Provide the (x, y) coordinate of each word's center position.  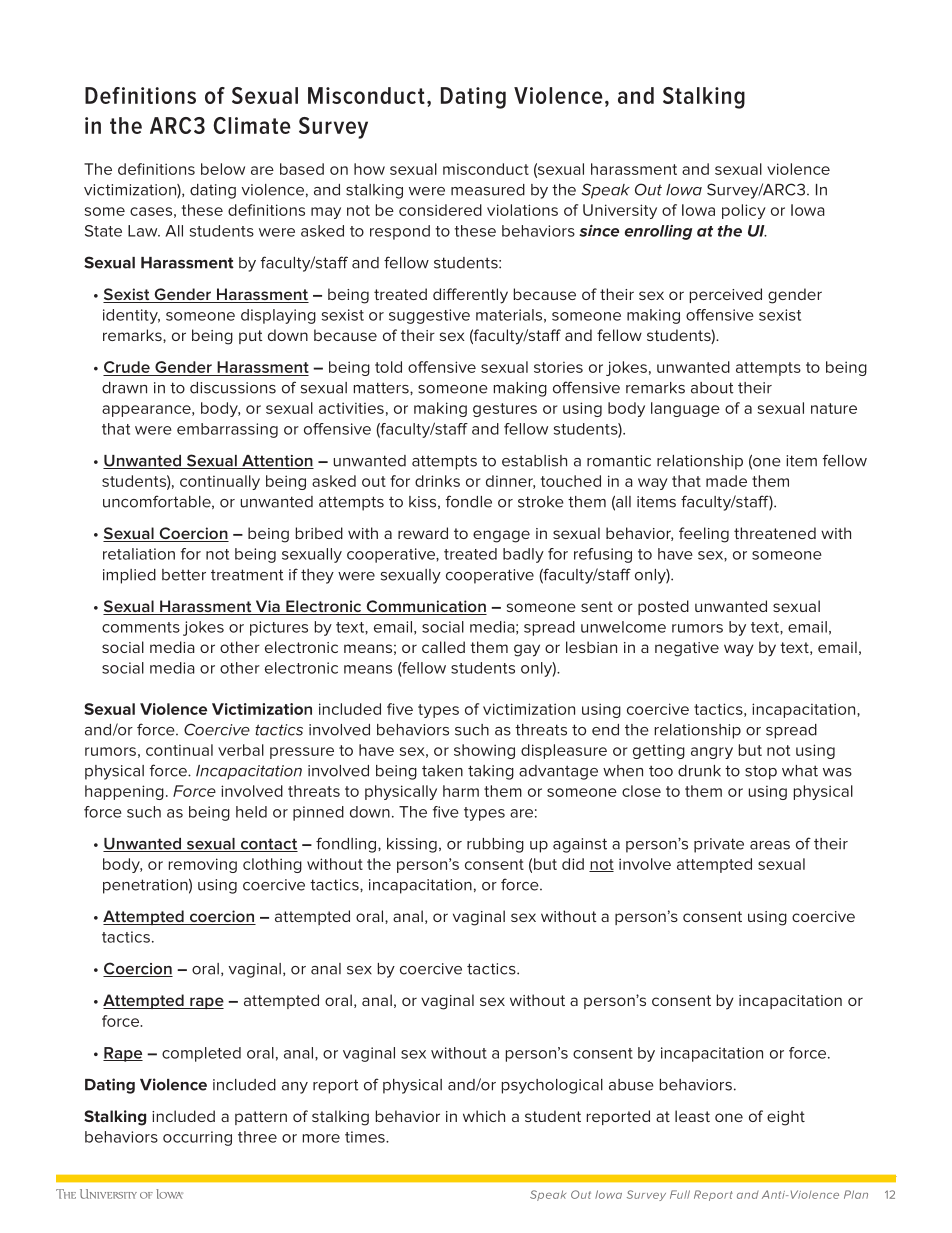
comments (141, 627)
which (484, 1116)
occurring (197, 1138)
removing (203, 865)
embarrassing (227, 430)
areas (770, 845)
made (726, 481)
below (223, 169)
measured (488, 190)
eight (786, 1118)
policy (744, 211)
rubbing (495, 845)
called (443, 647)
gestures (505, 410)
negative (687, 649)
